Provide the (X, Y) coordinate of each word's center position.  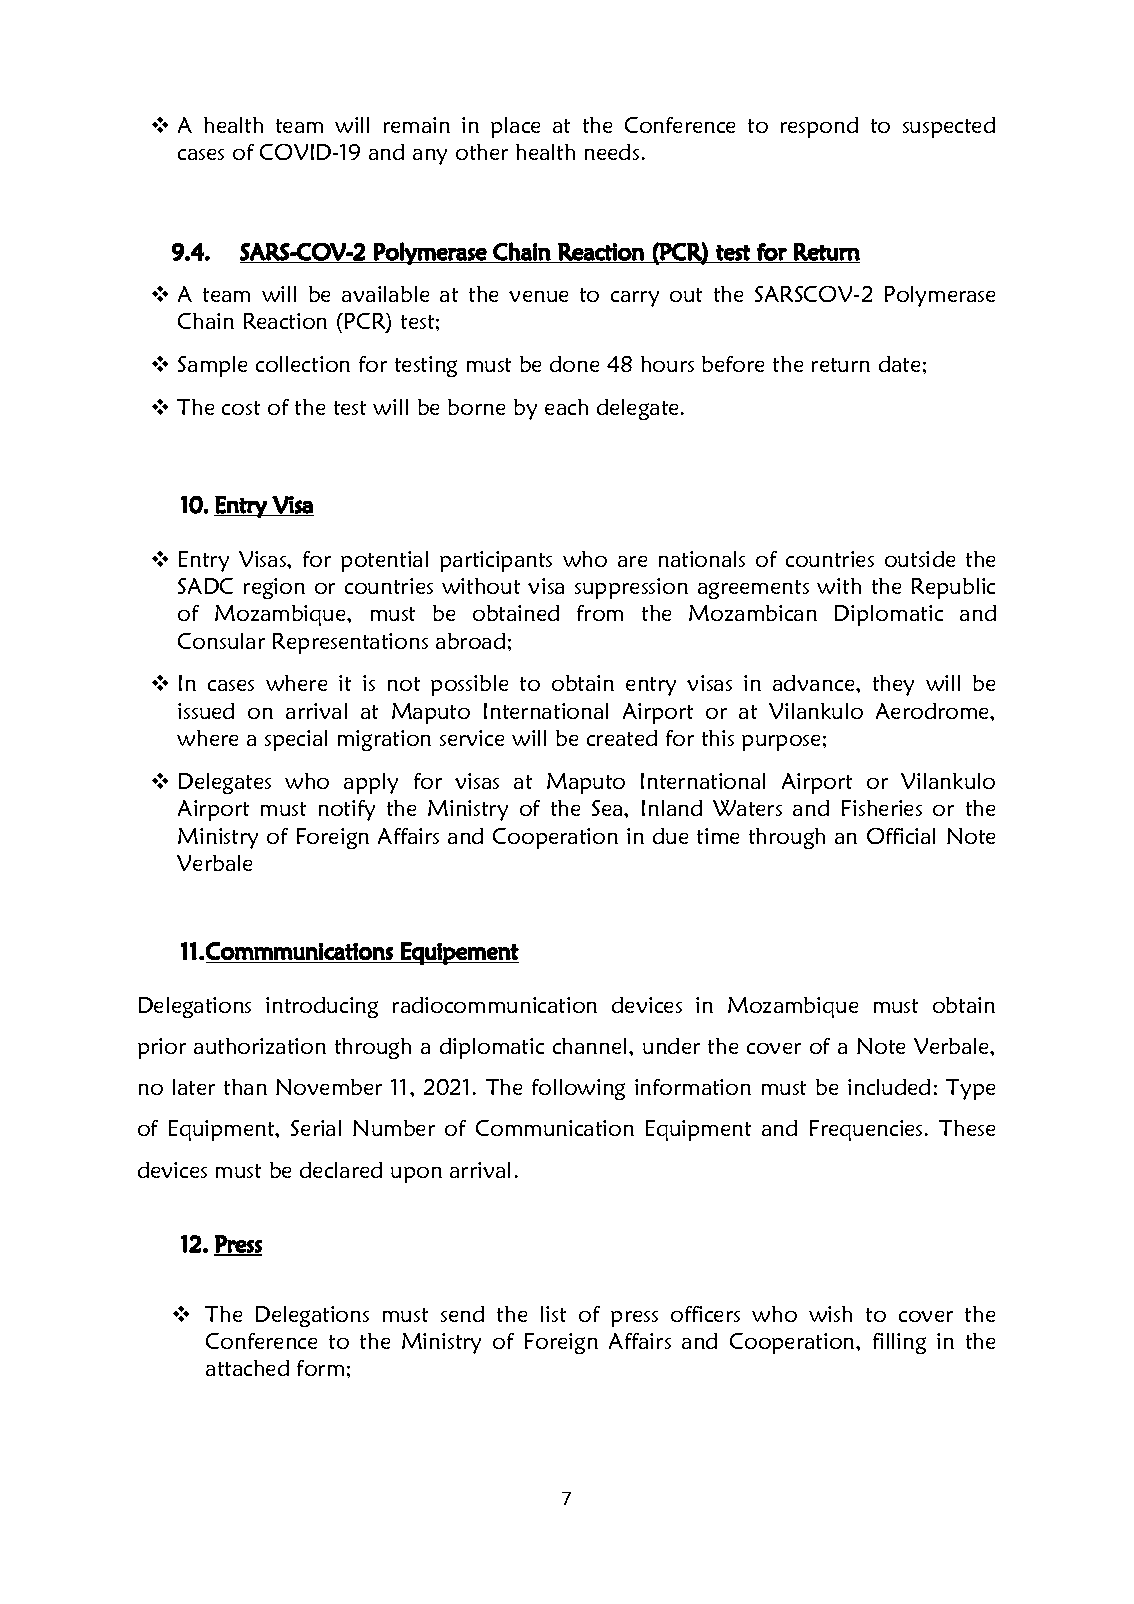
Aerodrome (934, 711)
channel (591, 1046)
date (899, 364)
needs (612, 152)
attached (247, 1368)
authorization (260, 1046)
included (889, 1087)
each (566, 407)
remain (417, 125)
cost (241, 408)
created (622, 738)
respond (819, 127)
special (296, 740)
